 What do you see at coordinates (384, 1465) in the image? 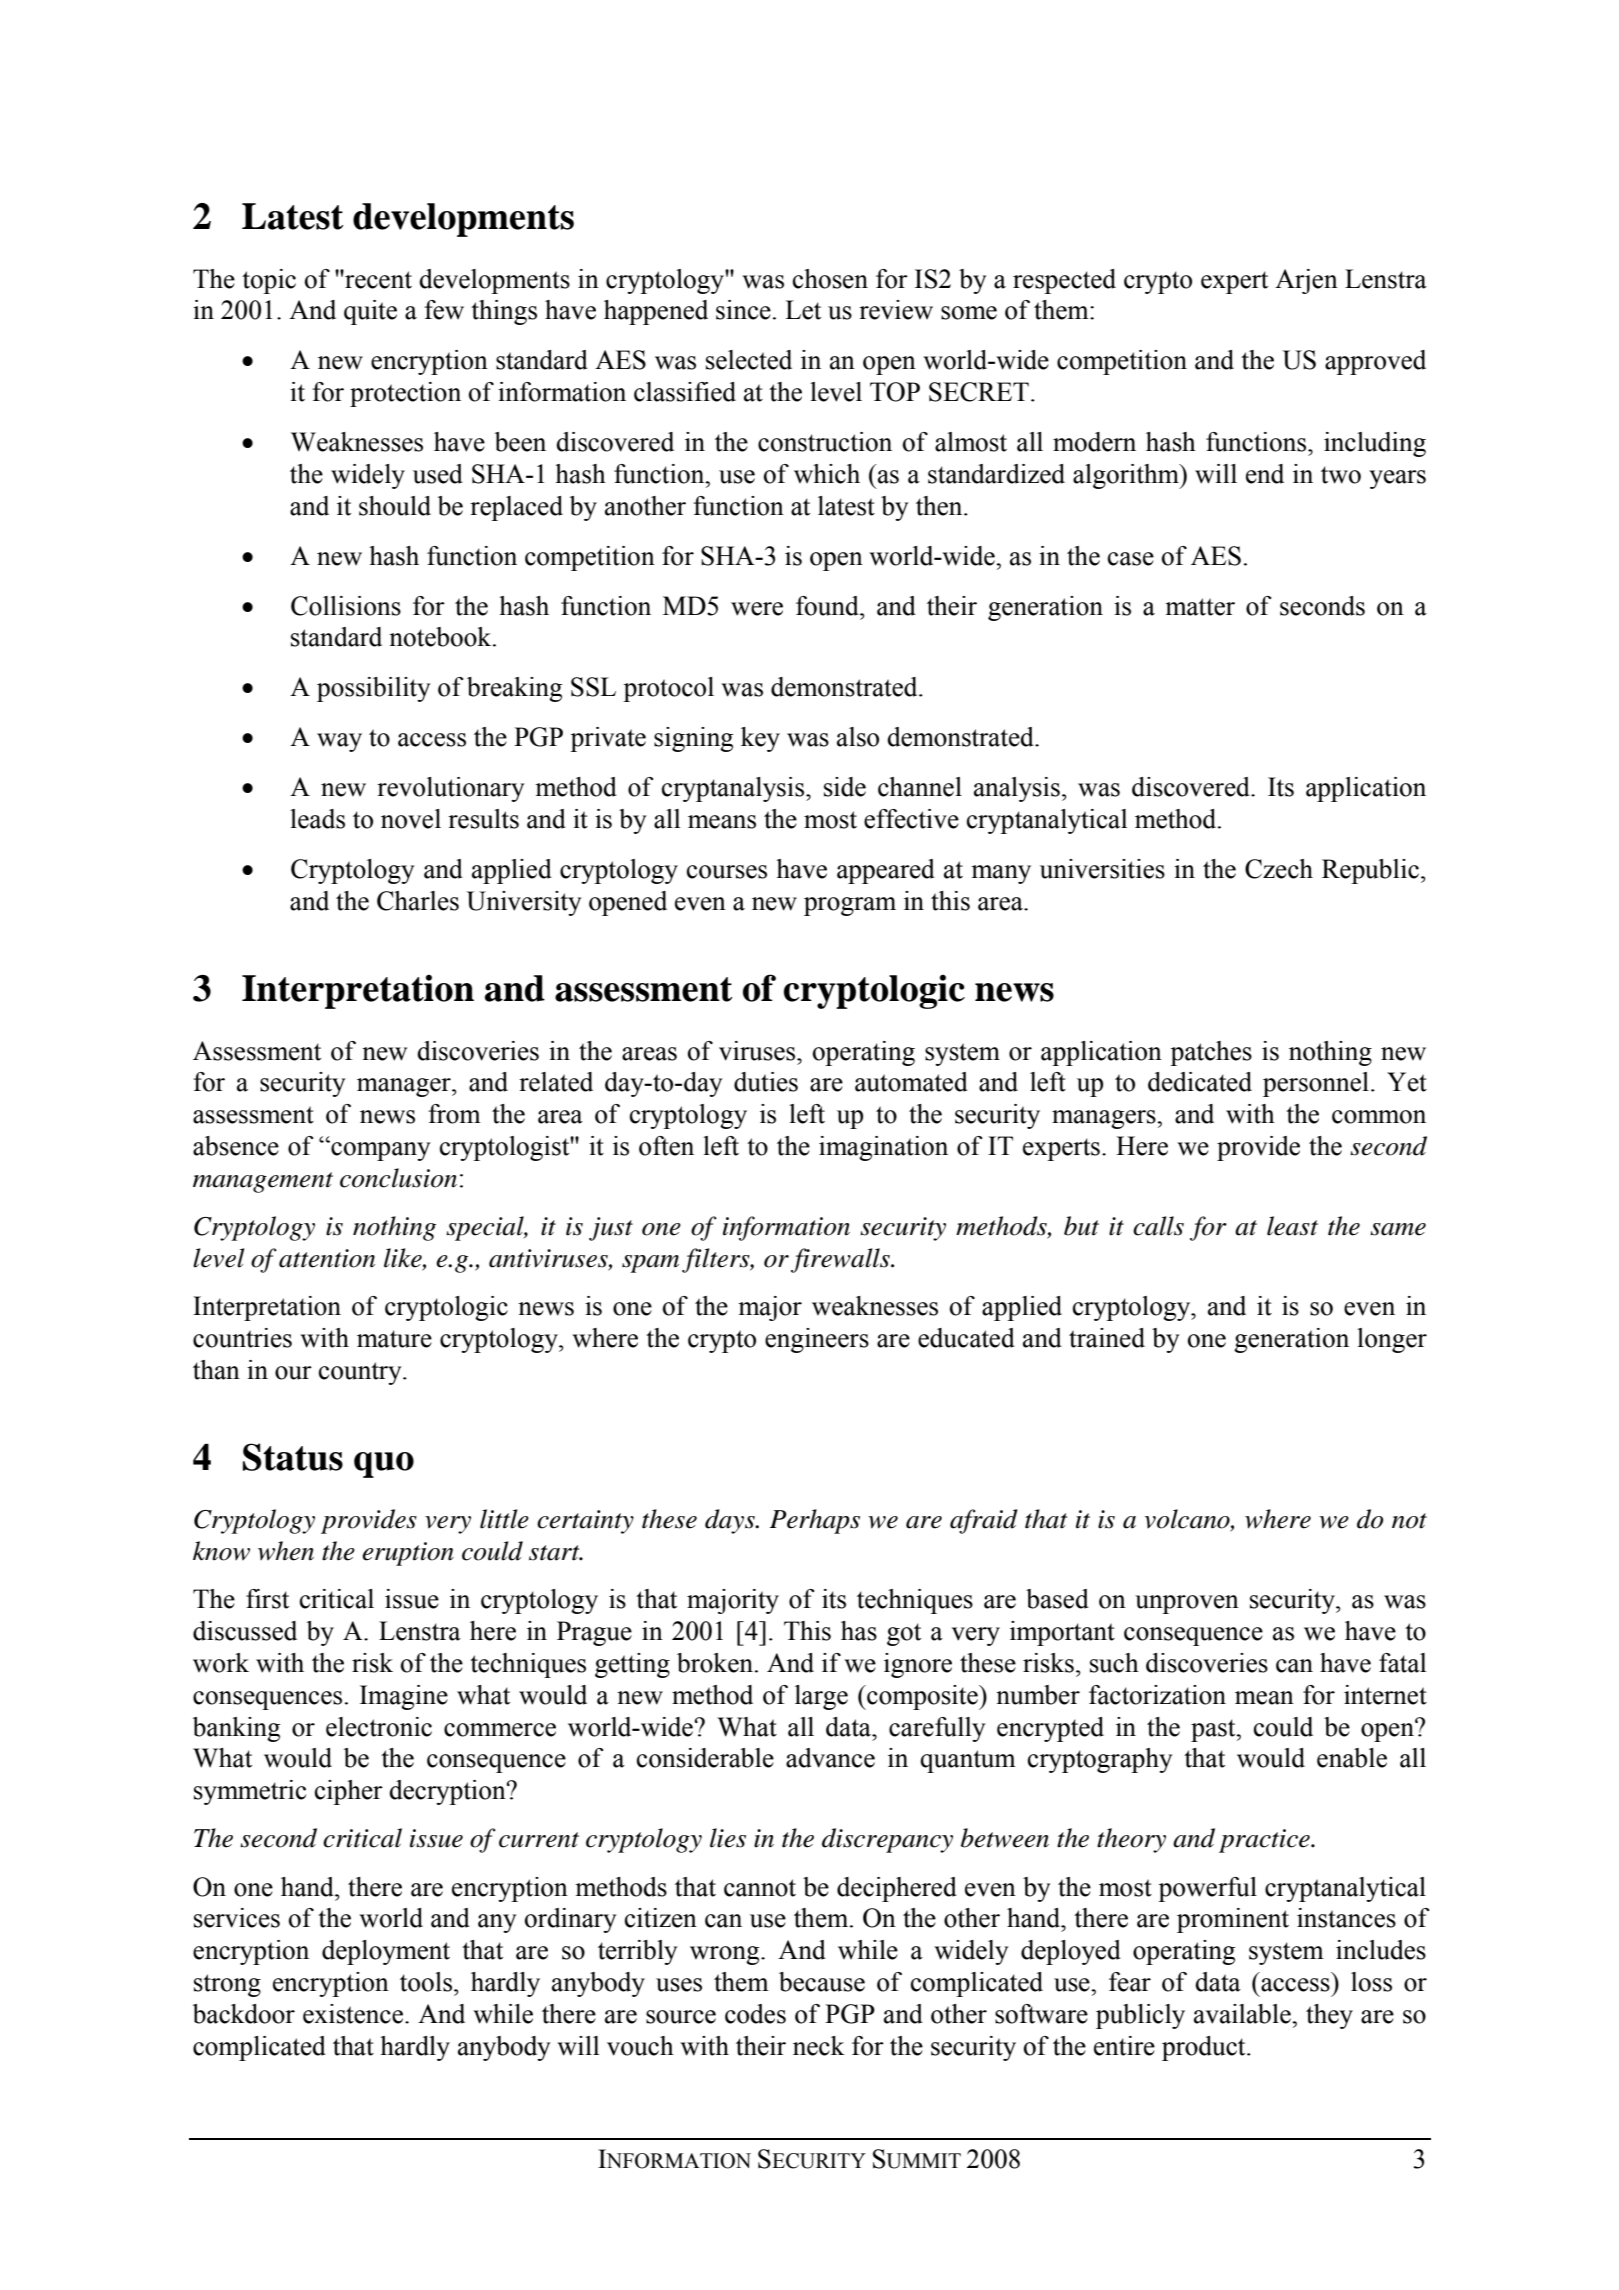
I see `quo` at bounding box center [384, 1465].
